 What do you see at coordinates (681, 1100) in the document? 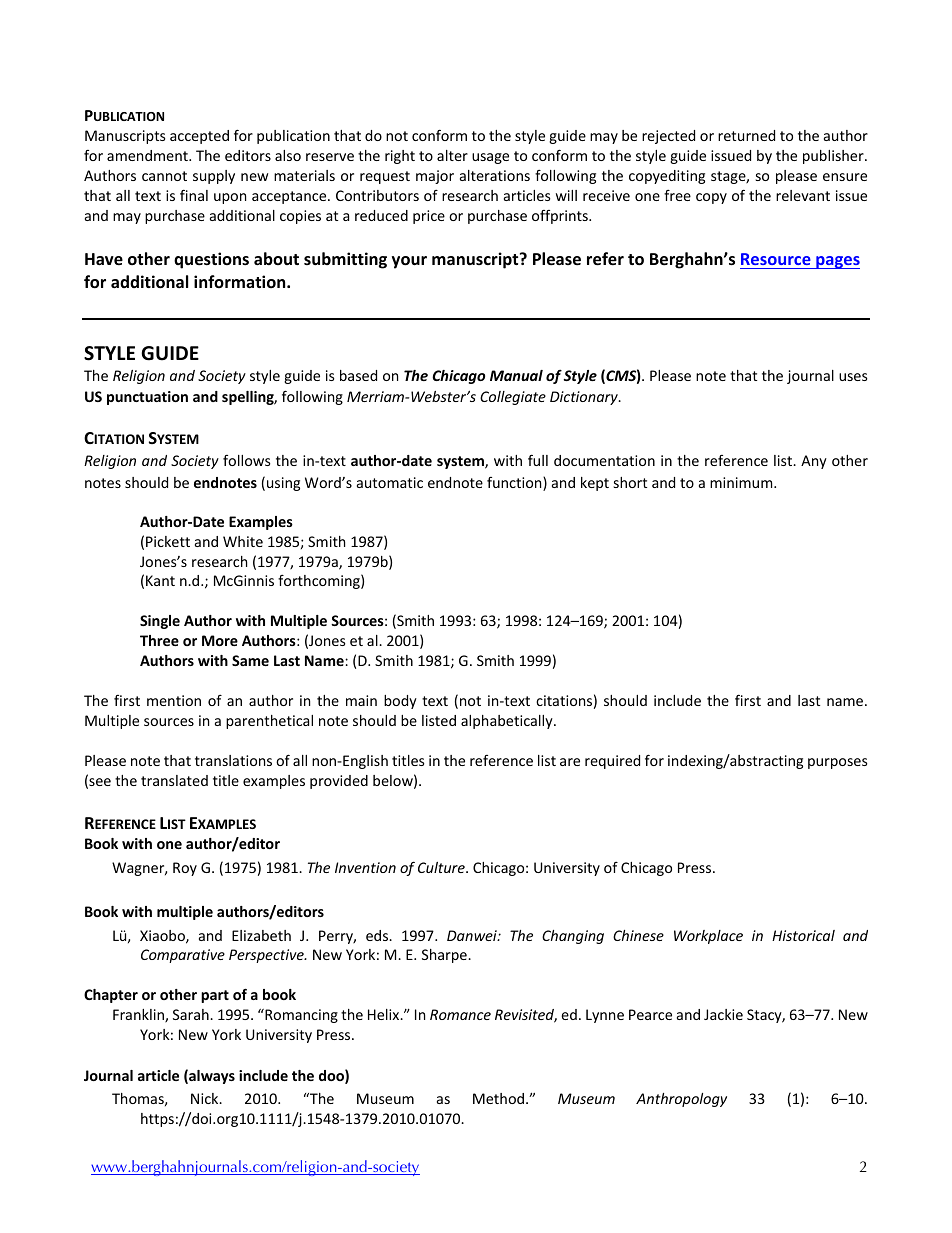
I see `Anthropology` at bounding box center [681, 1100].
